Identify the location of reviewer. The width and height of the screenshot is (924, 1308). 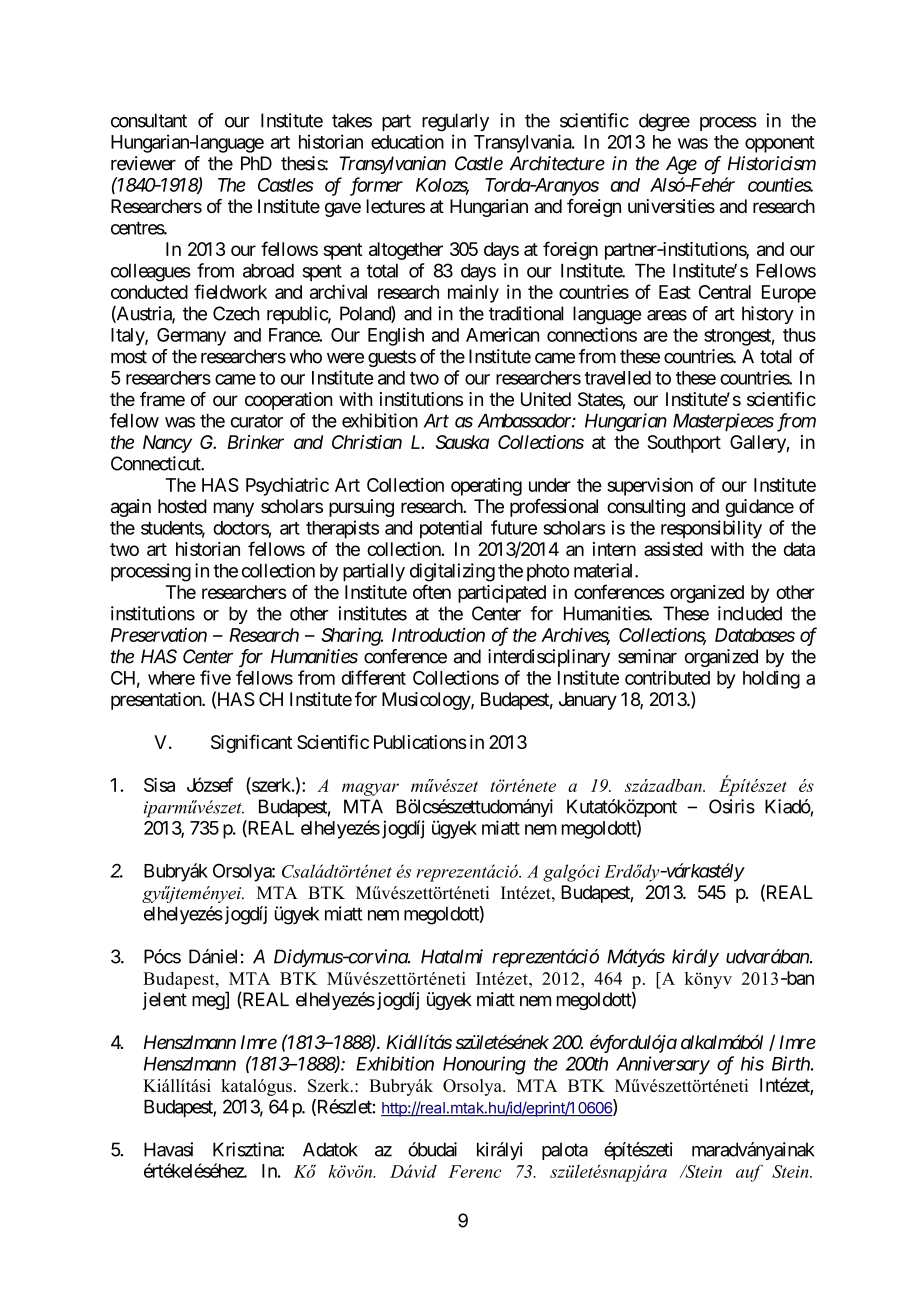
(143, 163).
